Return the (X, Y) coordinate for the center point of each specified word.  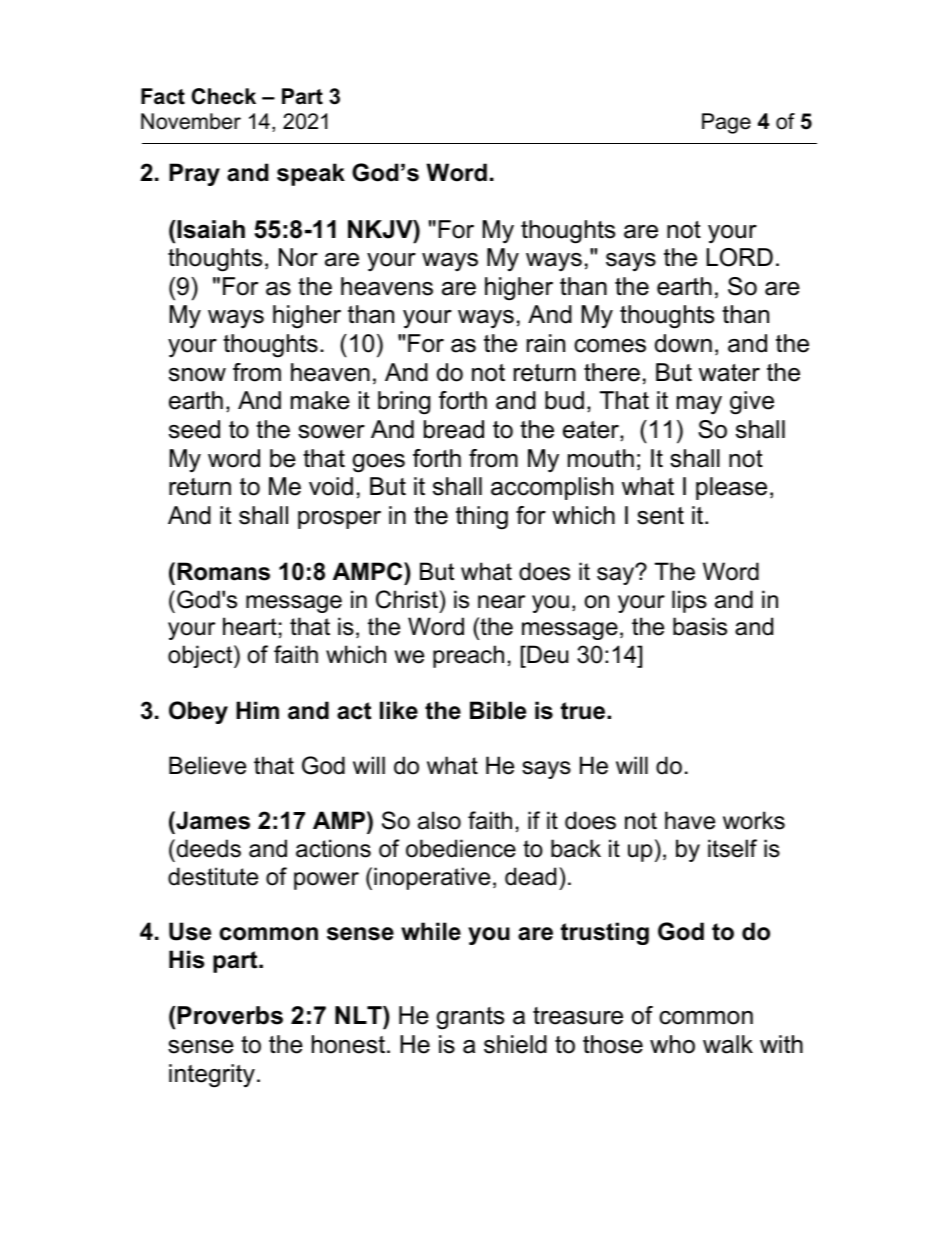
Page (726, 123)
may (699, 405)
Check (224, 96)
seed (194, 429)
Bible (498, 710)
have (690, 820)
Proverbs (230, 1015)
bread (454, 429)
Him (257, 710)
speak (311, 174)
